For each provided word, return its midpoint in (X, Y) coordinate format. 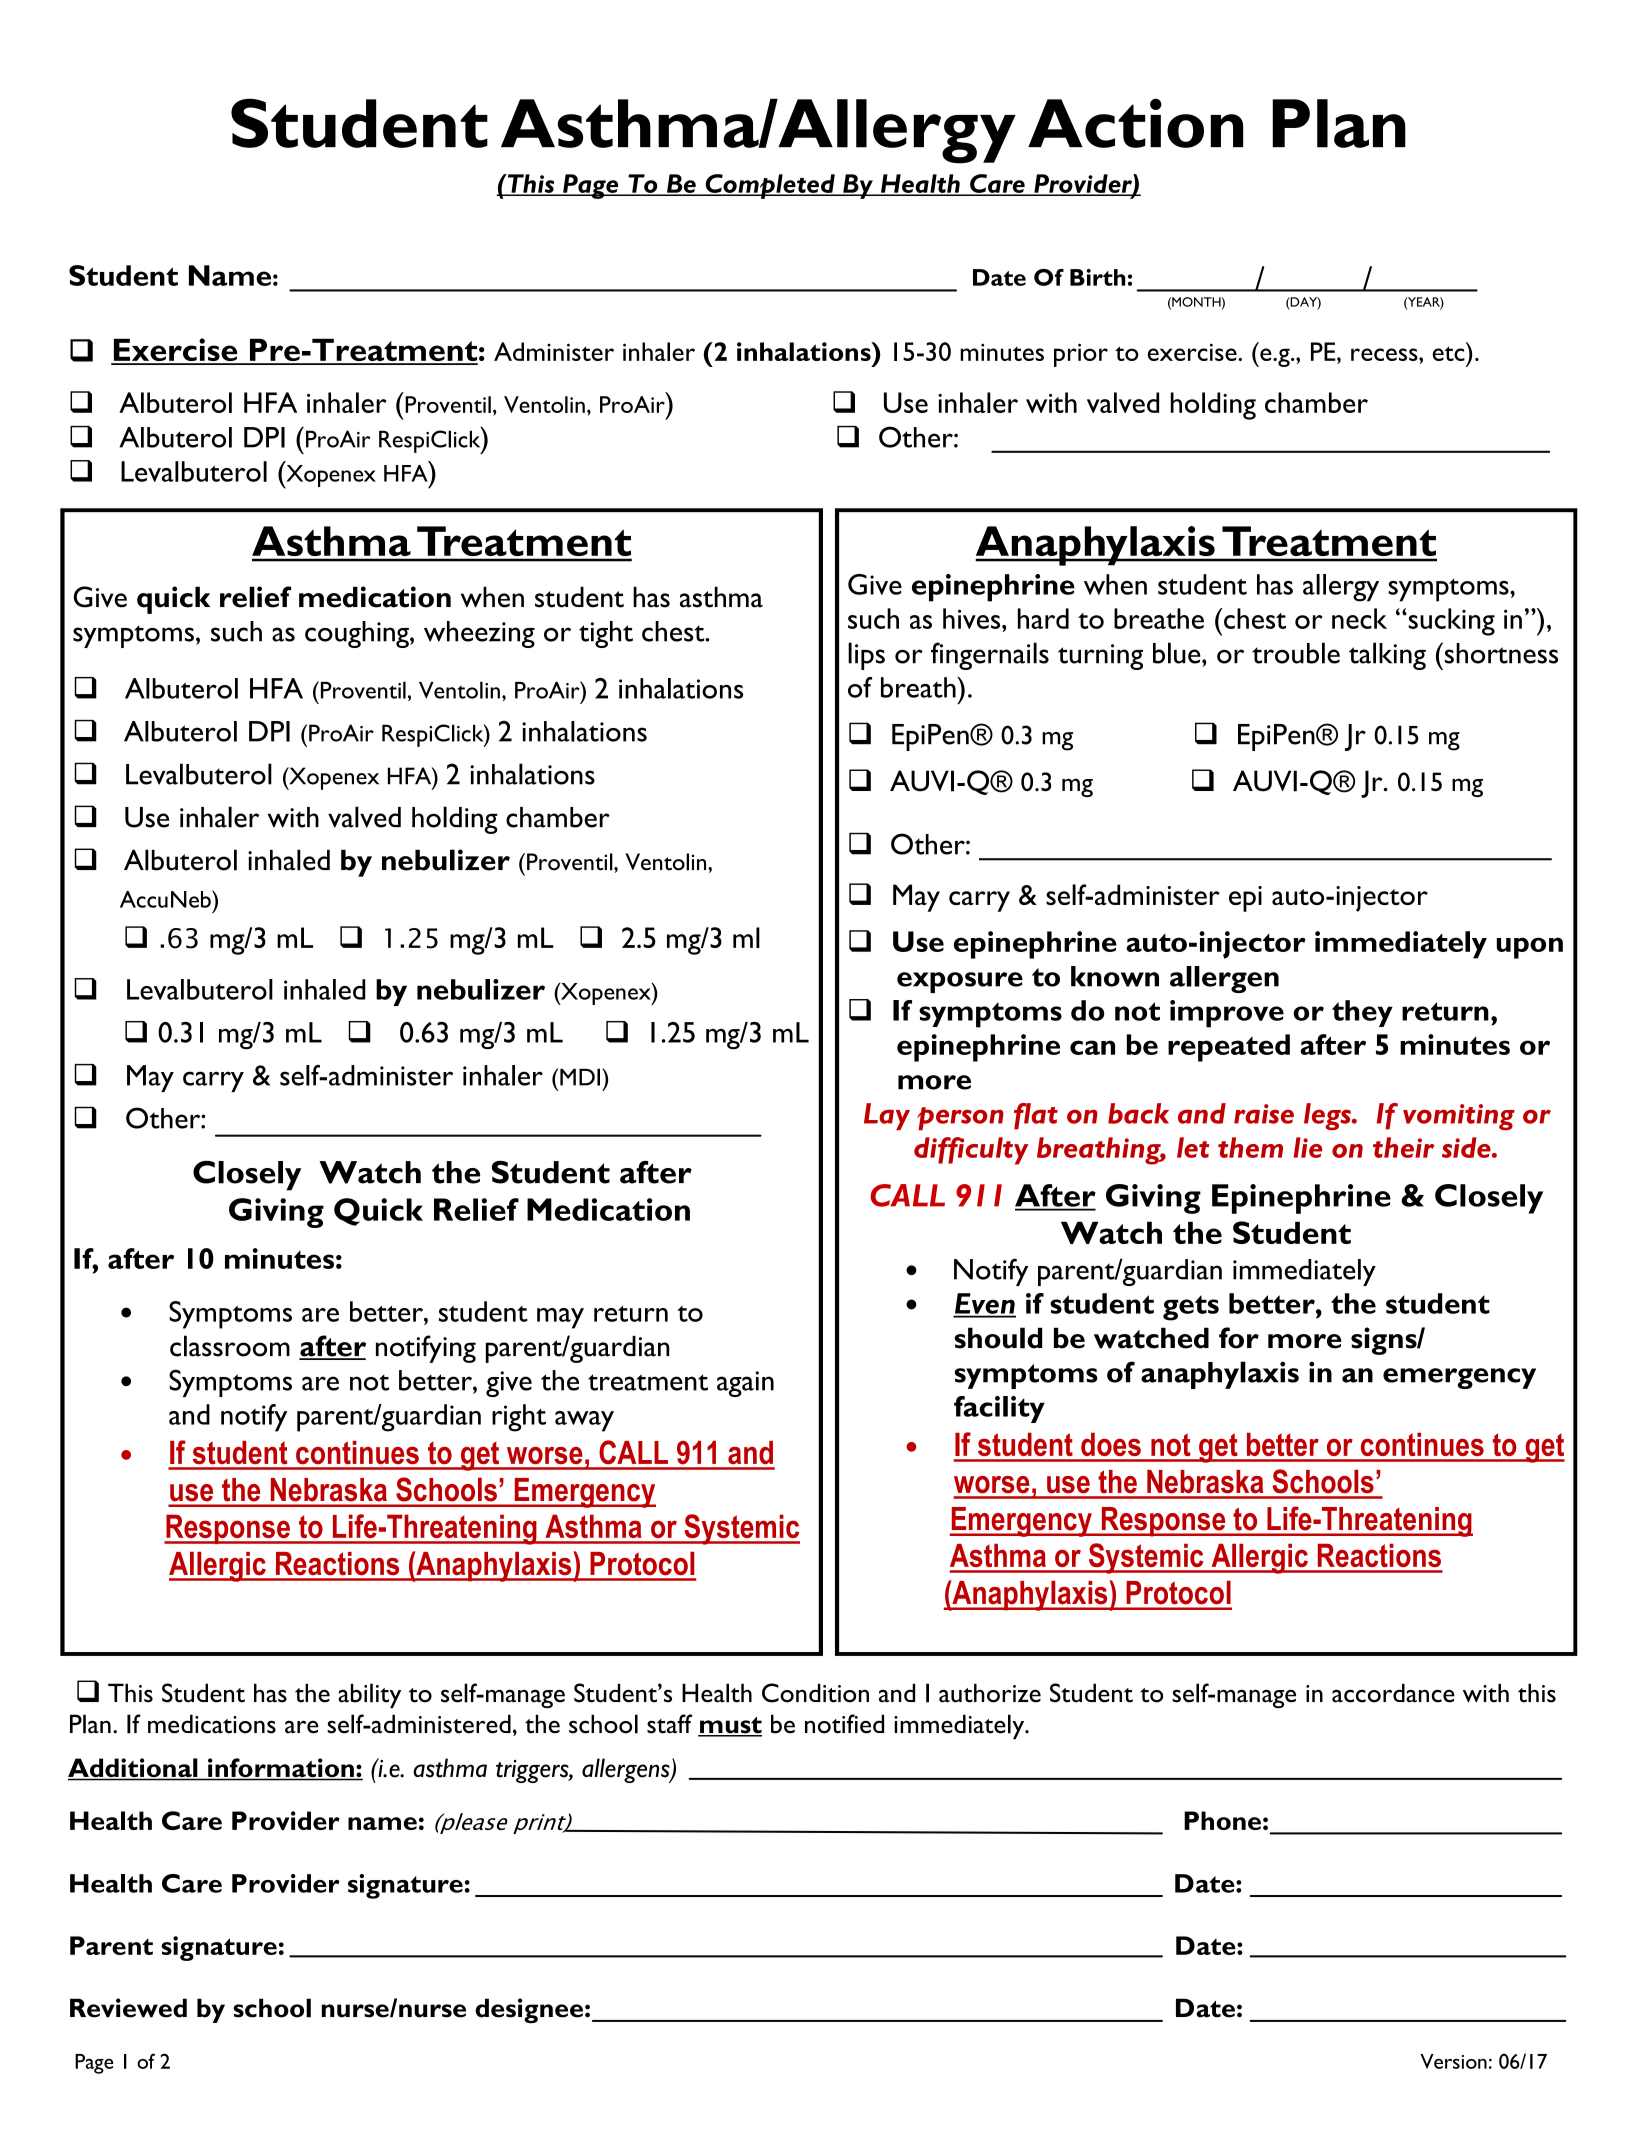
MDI (580, 1077)
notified (844, 1724)
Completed (770, 186)
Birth (1098, 277)
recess (1385, 354)
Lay (887, 1116)
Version (1453, 2061)
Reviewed (128, 2008)
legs (1328, 1116)
